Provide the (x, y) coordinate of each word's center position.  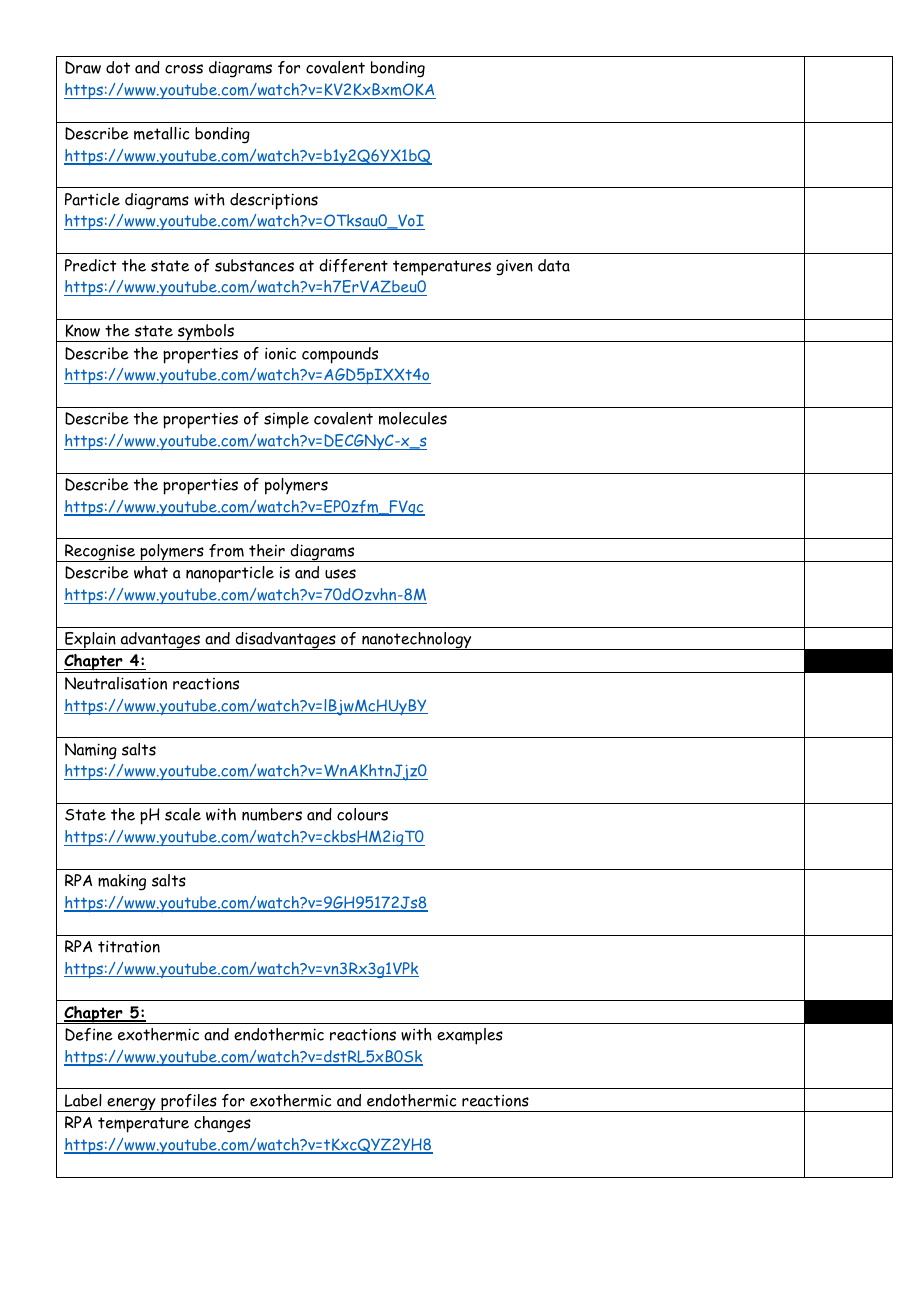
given (514, 268)
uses (340, 574)
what (151, 572)
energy (131, 1105)
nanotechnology (417, 641)
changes (222, 1124)
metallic (161, 133)
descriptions (274, 201)
